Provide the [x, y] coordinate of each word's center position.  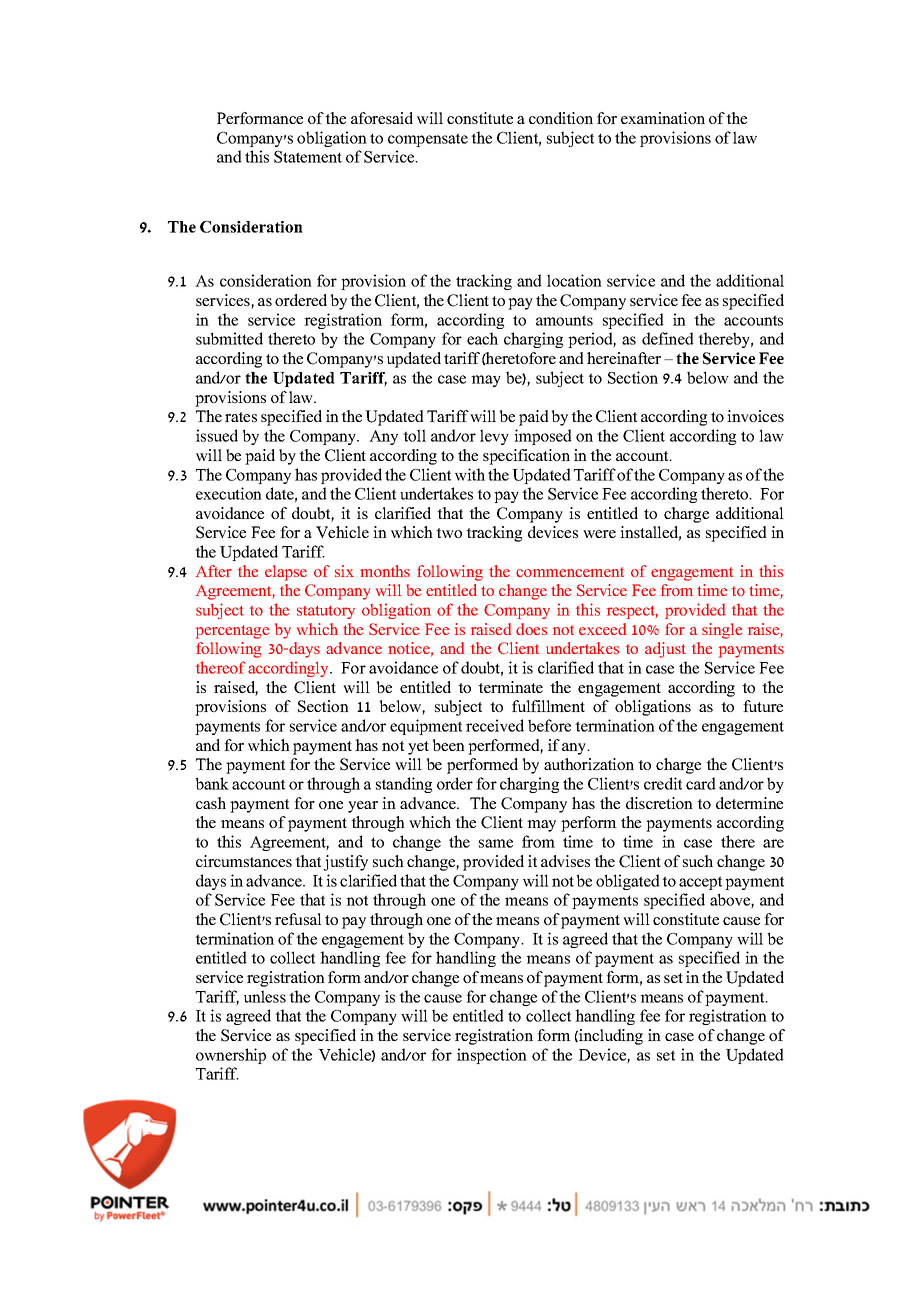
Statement [308, 157]
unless [265, 996]
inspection [492, 1056]
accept [700, 883]
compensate [428, 140]
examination [663, 118]
